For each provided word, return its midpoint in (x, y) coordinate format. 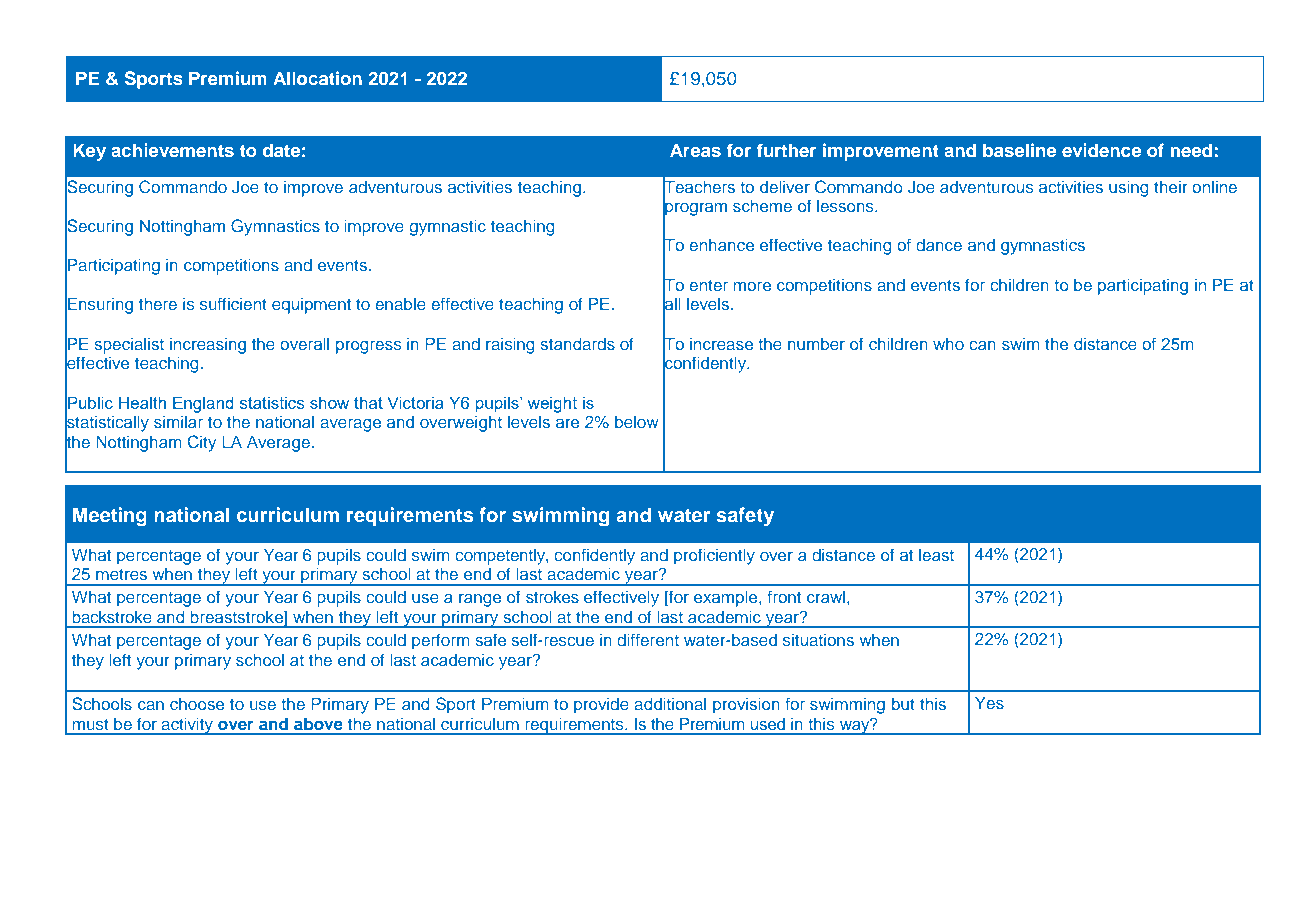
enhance (721, 245)
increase (721, 344)
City (202, 443)
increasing (208, 346)
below (637, 422)
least (936, 555)
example (727, 599)
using (1128, 189)
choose (197, 704)
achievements (172, 150)
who (948, 344)
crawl (826, 597)
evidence (1101, 150)
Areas (695, 150)
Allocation (317, 78)
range (480, 600)
